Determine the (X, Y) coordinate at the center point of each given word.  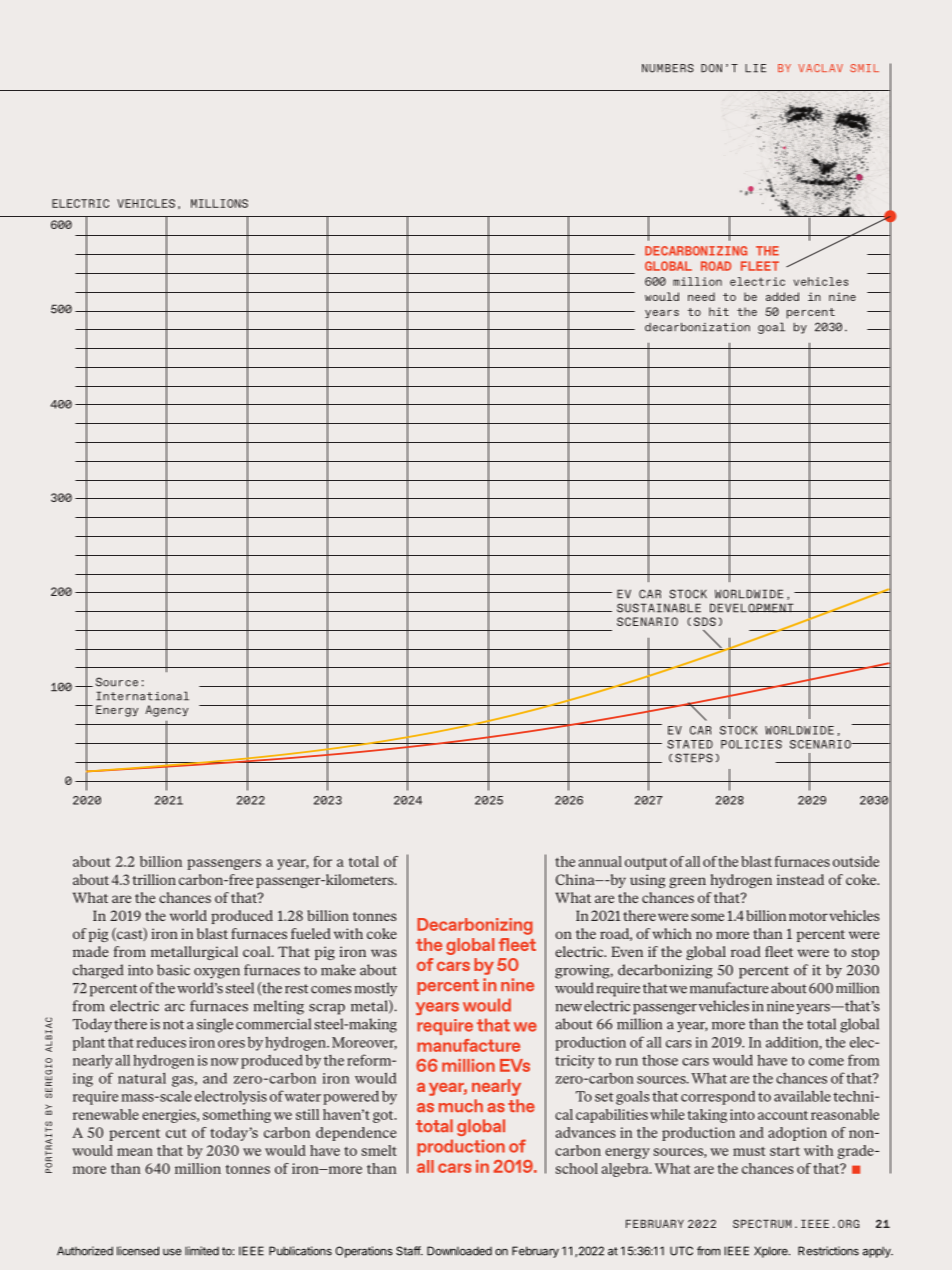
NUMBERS (668, 68)
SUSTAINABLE (659, 608)
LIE (755, 68)
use (172, 1252)
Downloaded (459, 1251)
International (142, 696)
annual (600, 861)
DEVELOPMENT (753, 608)
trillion (154, 879)
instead (800, 879)
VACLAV (820, 68)
